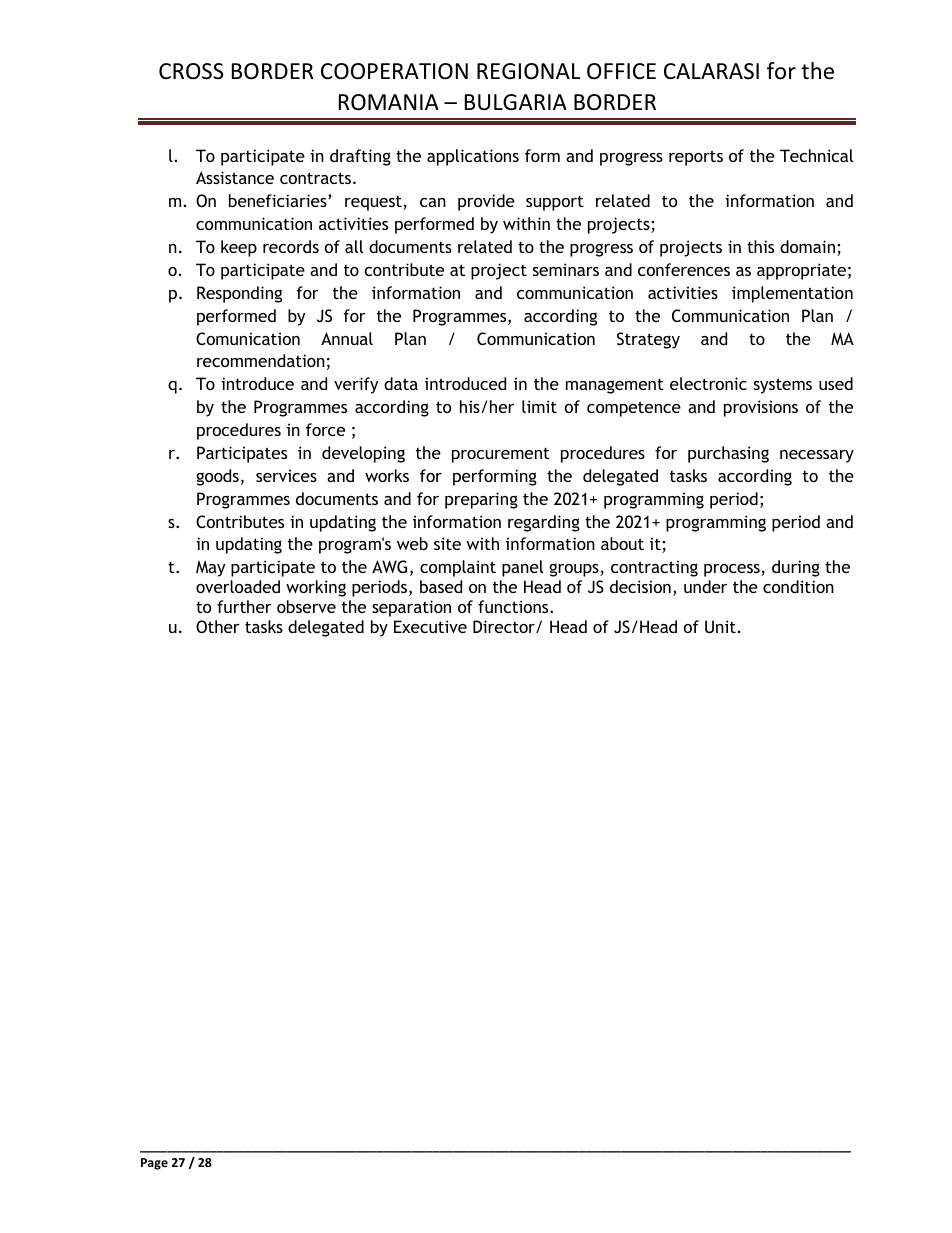 This document has width=952, height=1233. I want to click on Page, so click(154, 1164).
